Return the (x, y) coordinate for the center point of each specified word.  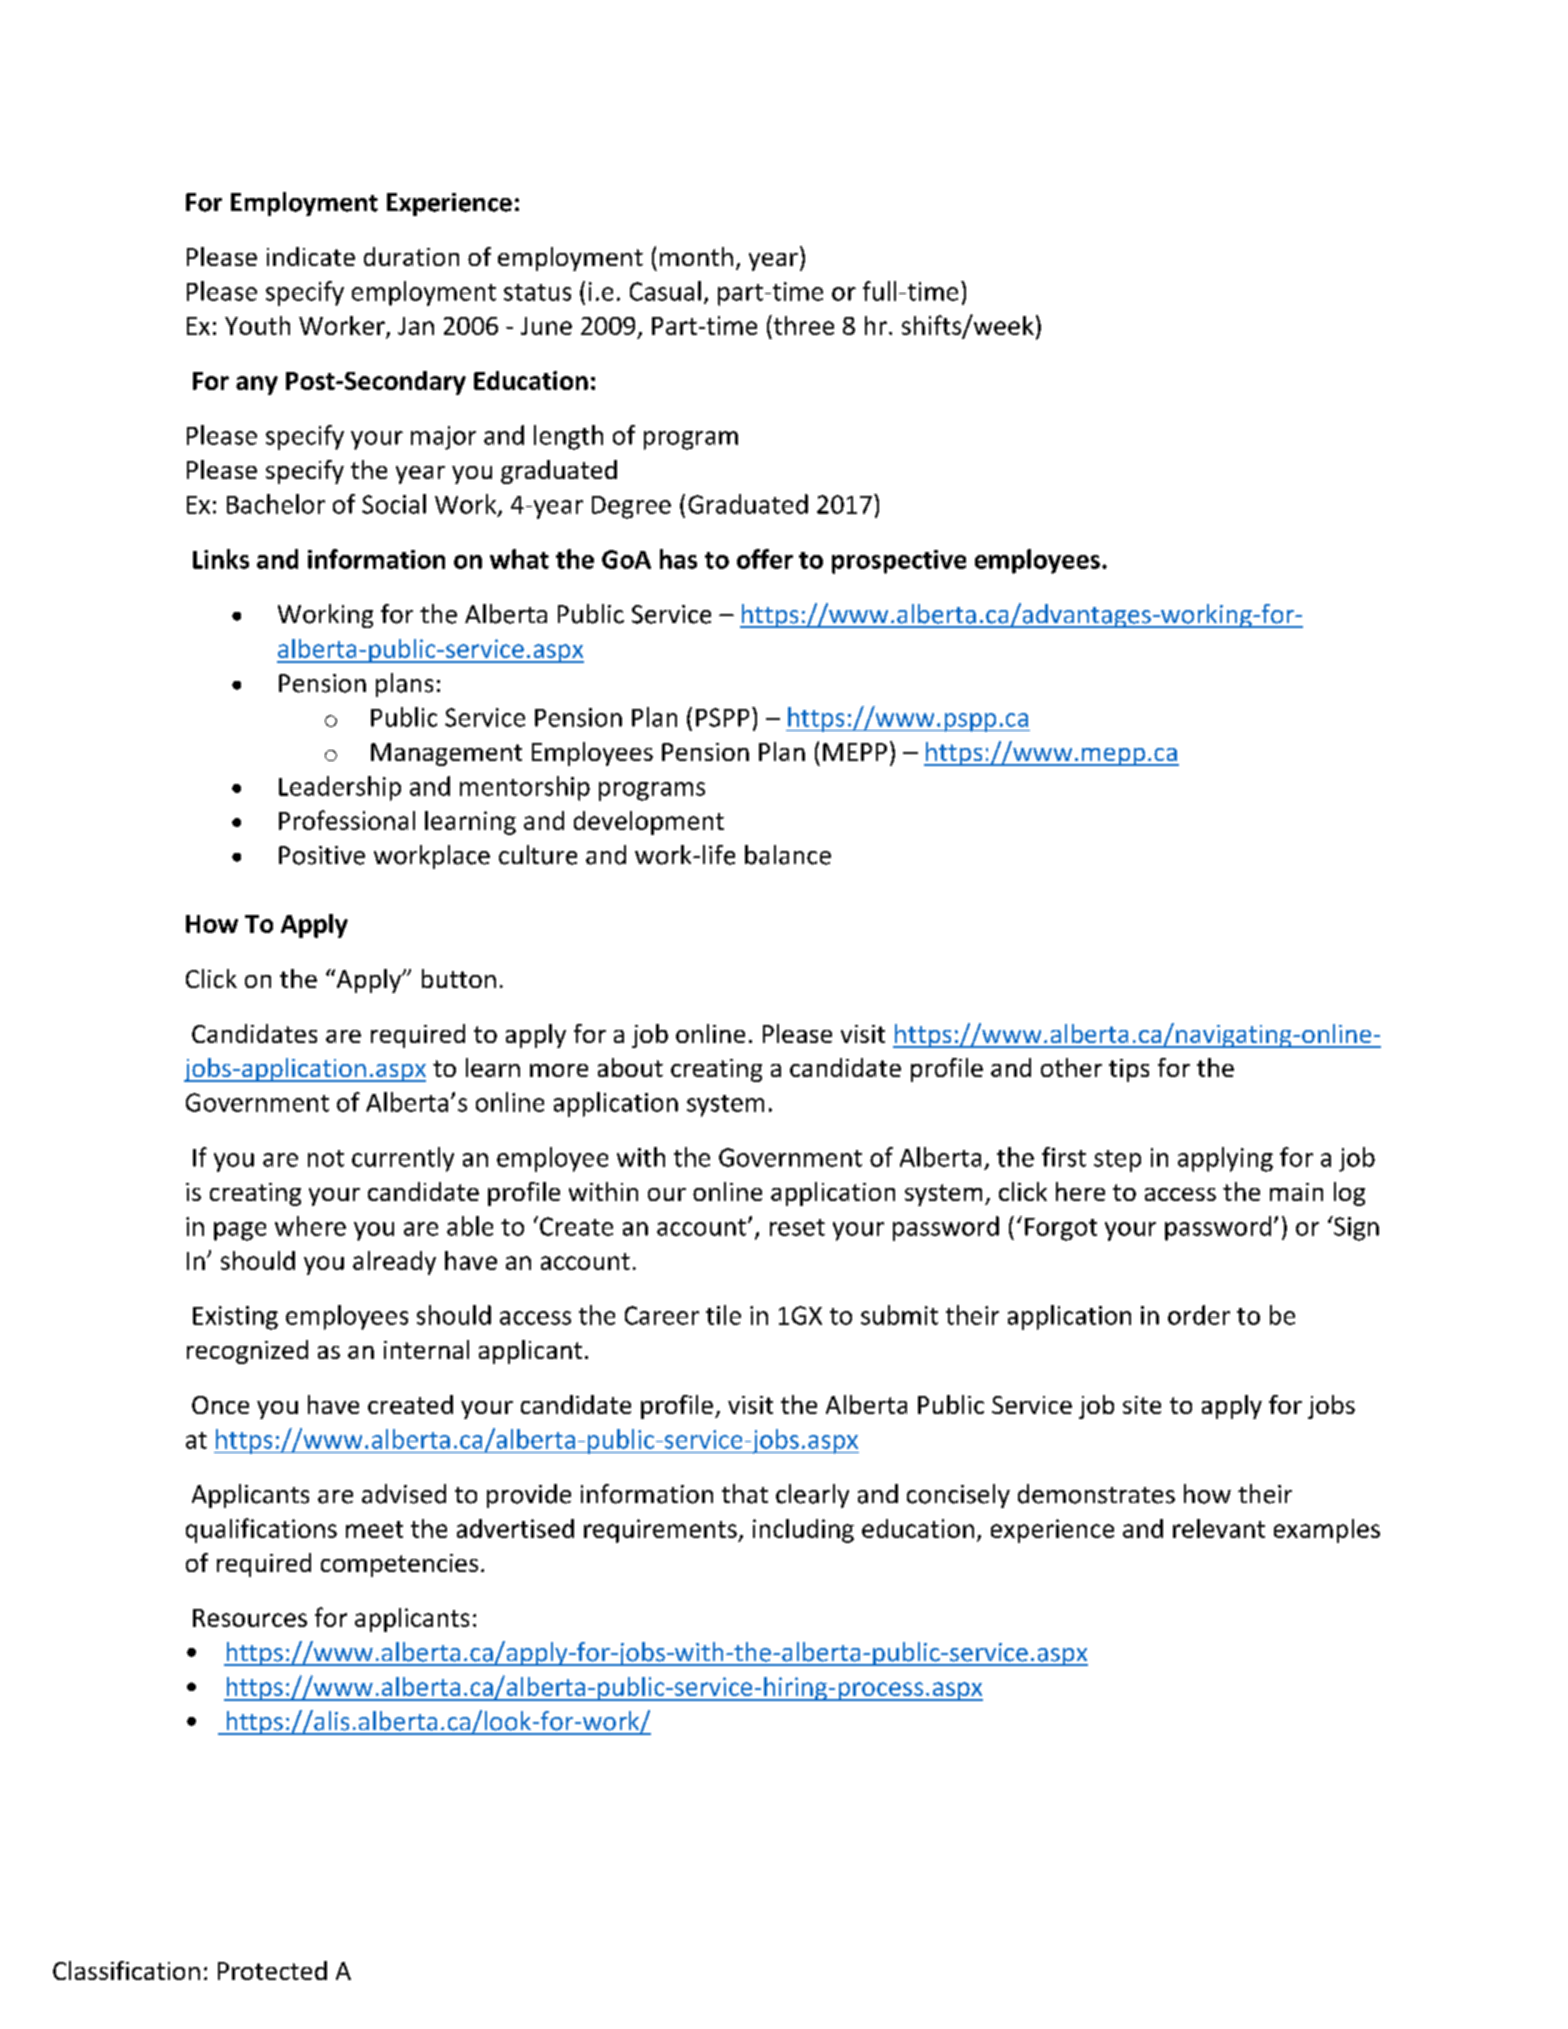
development (649, 823)
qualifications (261, 1530)
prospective (899, 562)
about (630, 1067)
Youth (257, 325)
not (326, 1158)
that (745, 1494)
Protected (272, 1970)
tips (1129, 1070)
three (804, 325)
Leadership (340, 788)
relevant (1219, 1528)
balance (788, 855)
